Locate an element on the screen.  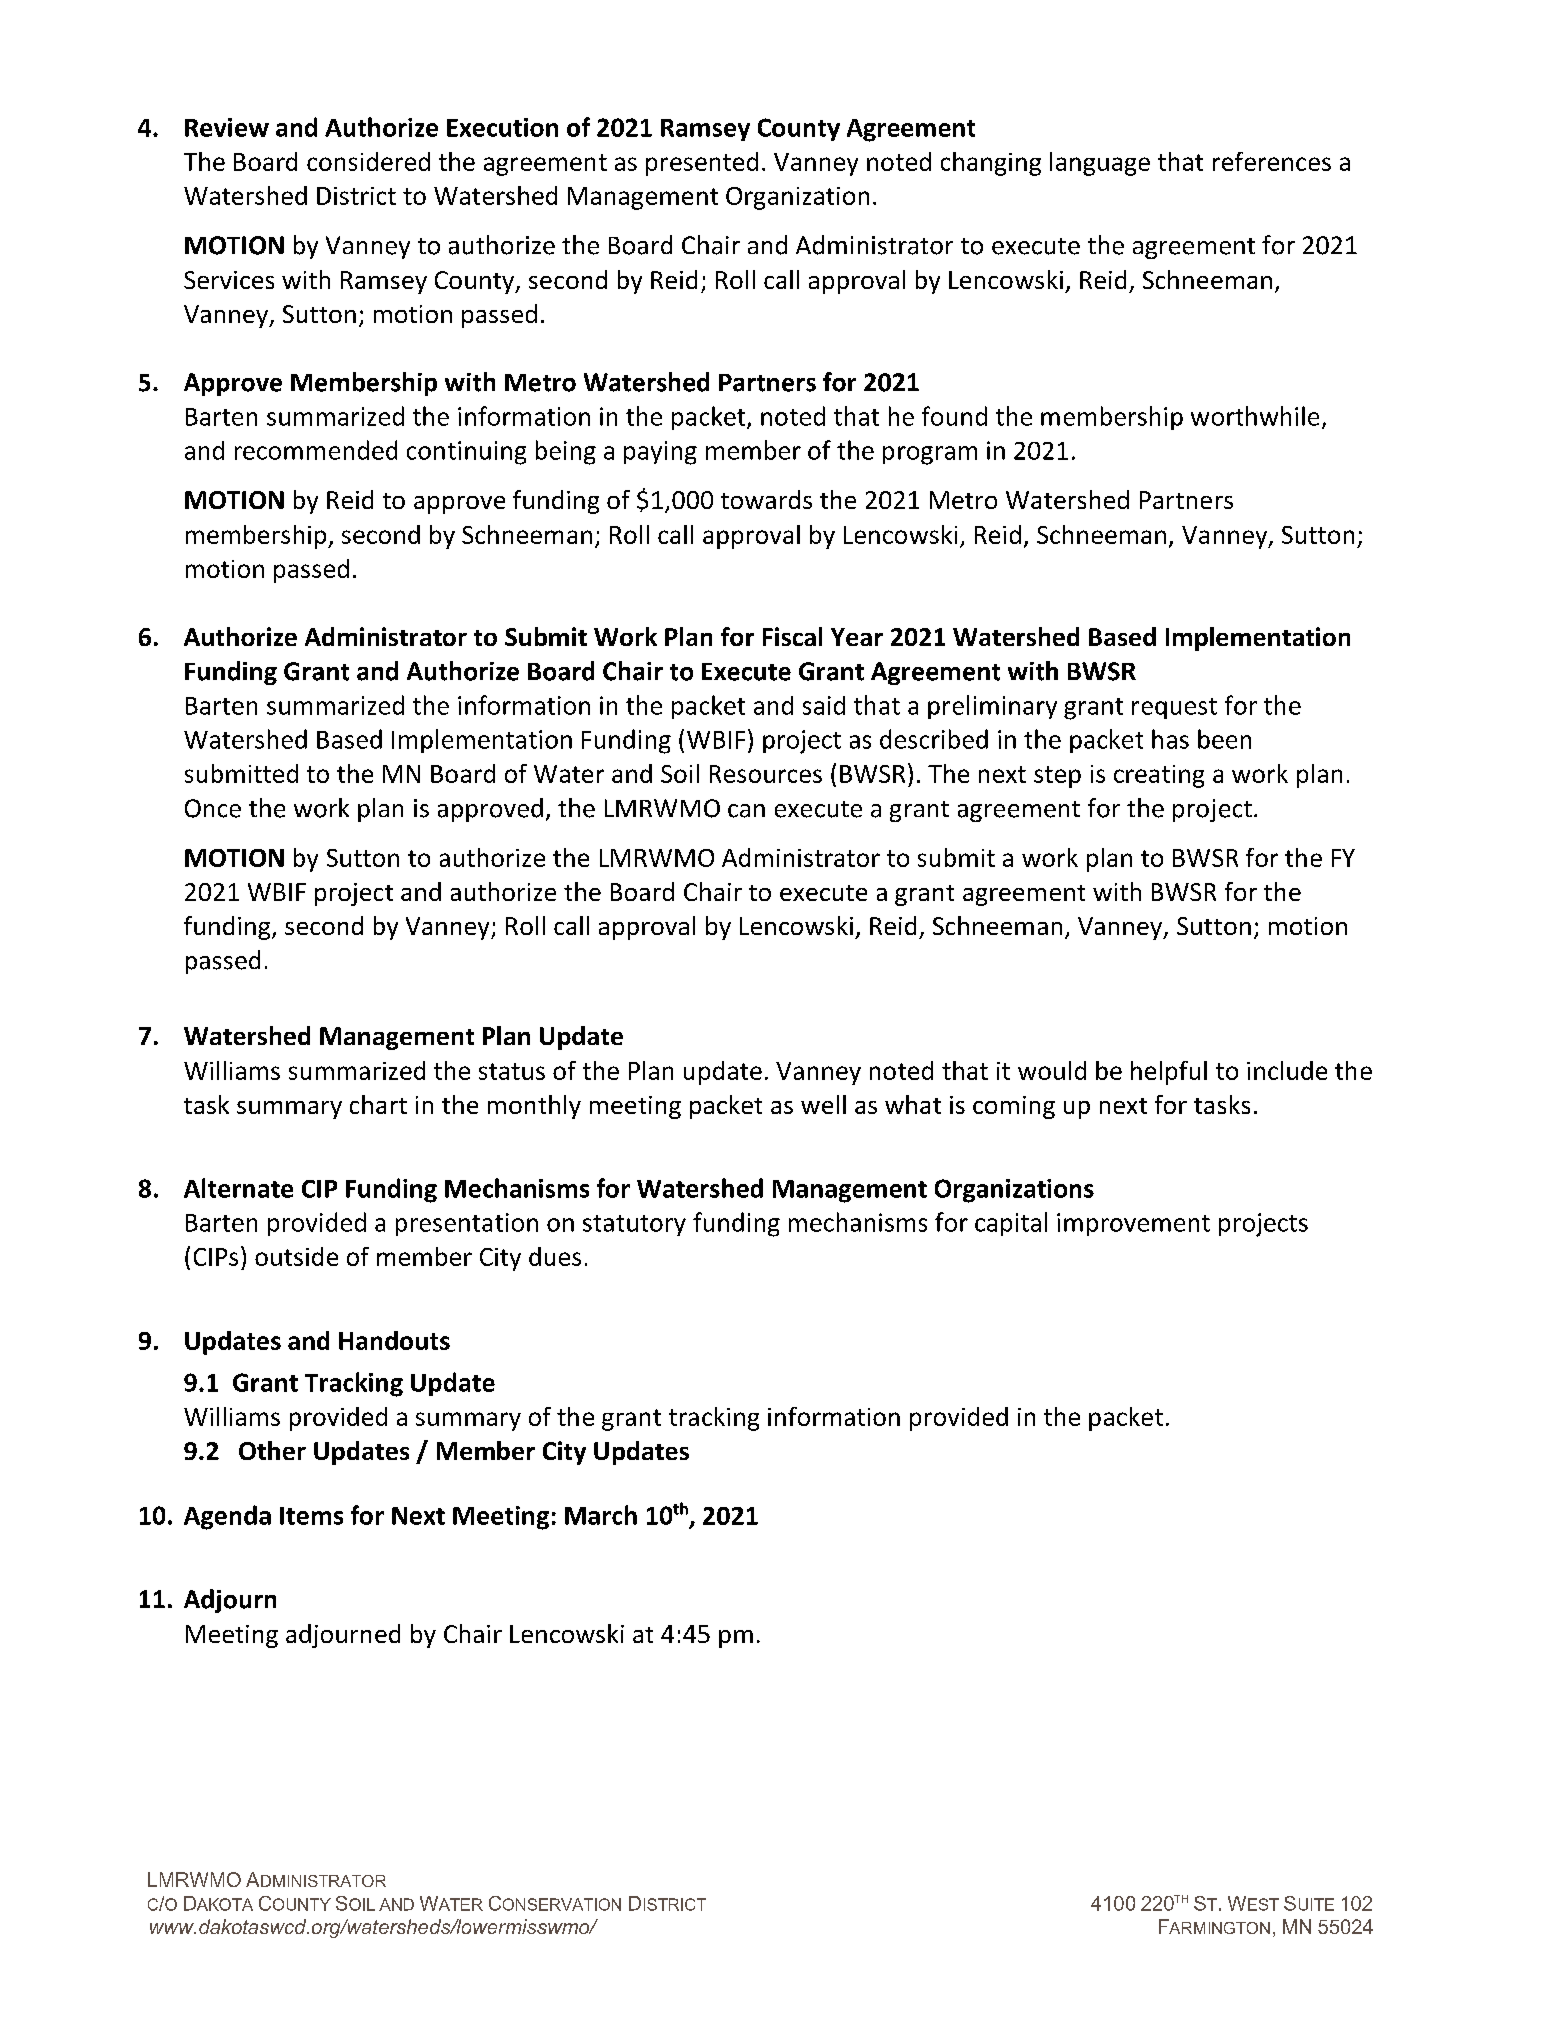
language is located at coordinates (1100, 164).
